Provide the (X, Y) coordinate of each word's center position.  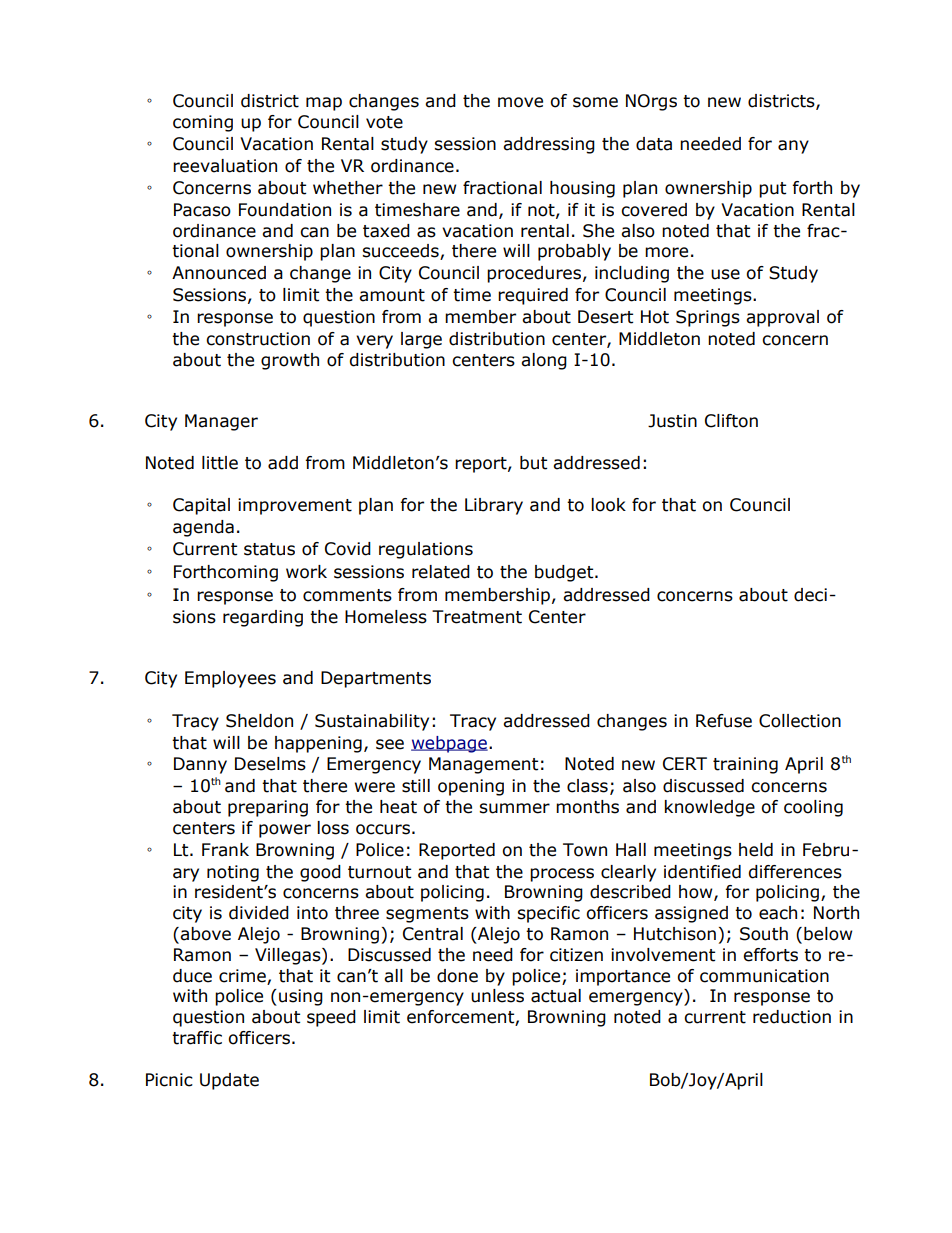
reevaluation (225, 166)
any (793, 147)
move (520, 102)
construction (258, 339)
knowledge (710, 808)
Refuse (724, 721)
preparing (268, 808)
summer (514, 808)
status (269, 549)
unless (497, 996)
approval (782, 318)
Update (229, 1081)
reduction (792, 1017)
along (544, 361)
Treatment (477, 617)
